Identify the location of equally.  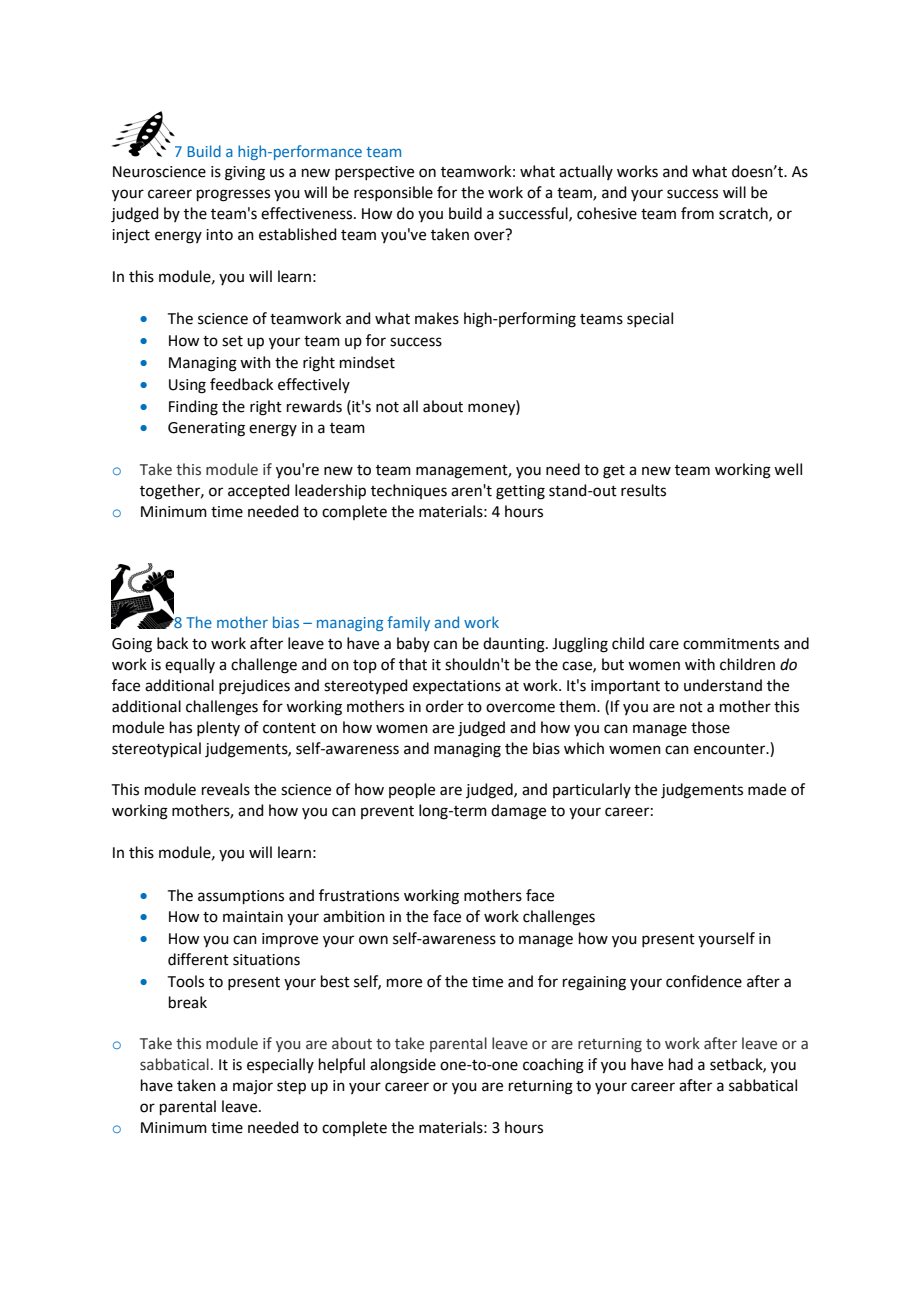
(190, 665).
